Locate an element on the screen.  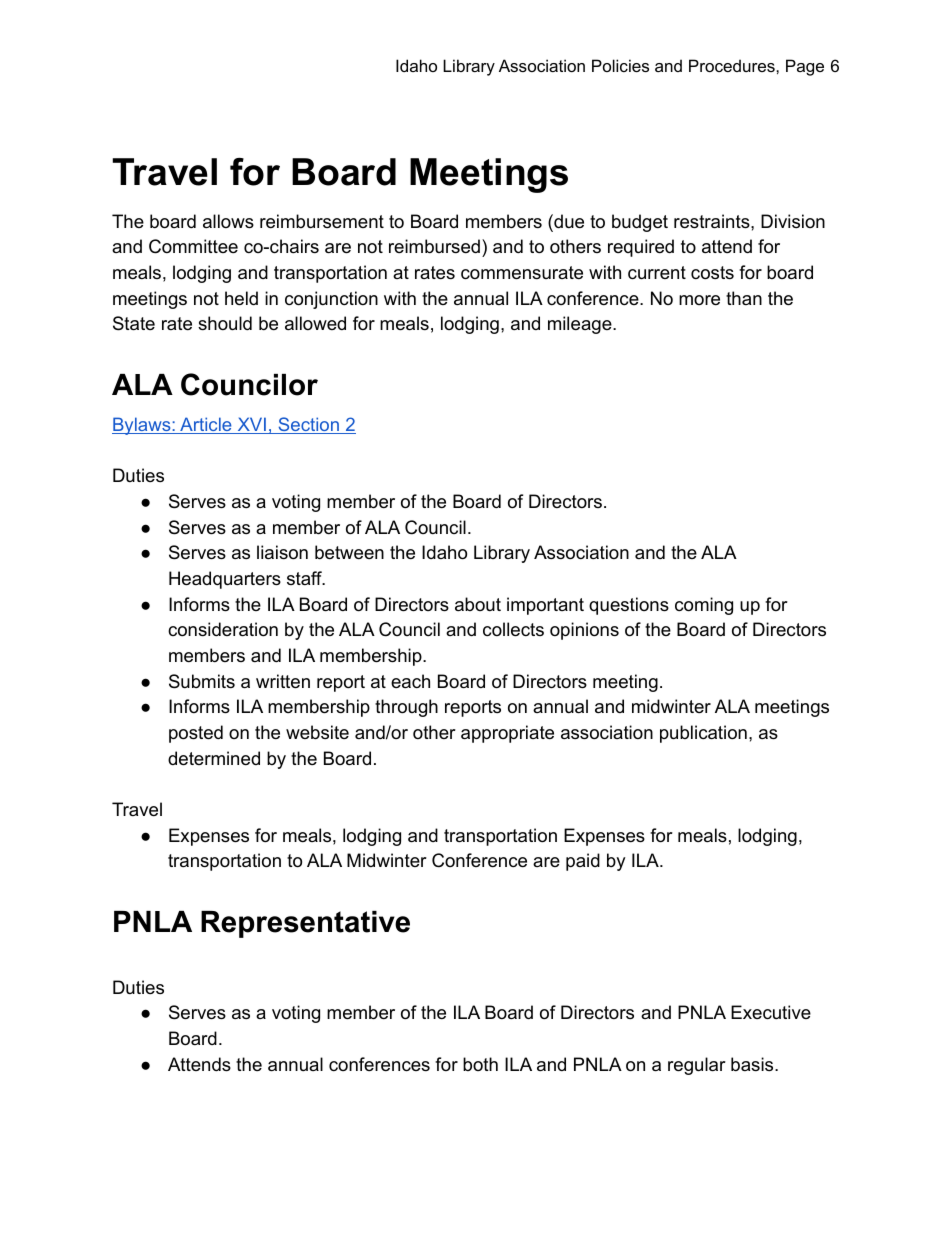
Representative is located at coordinates (305, 924).
